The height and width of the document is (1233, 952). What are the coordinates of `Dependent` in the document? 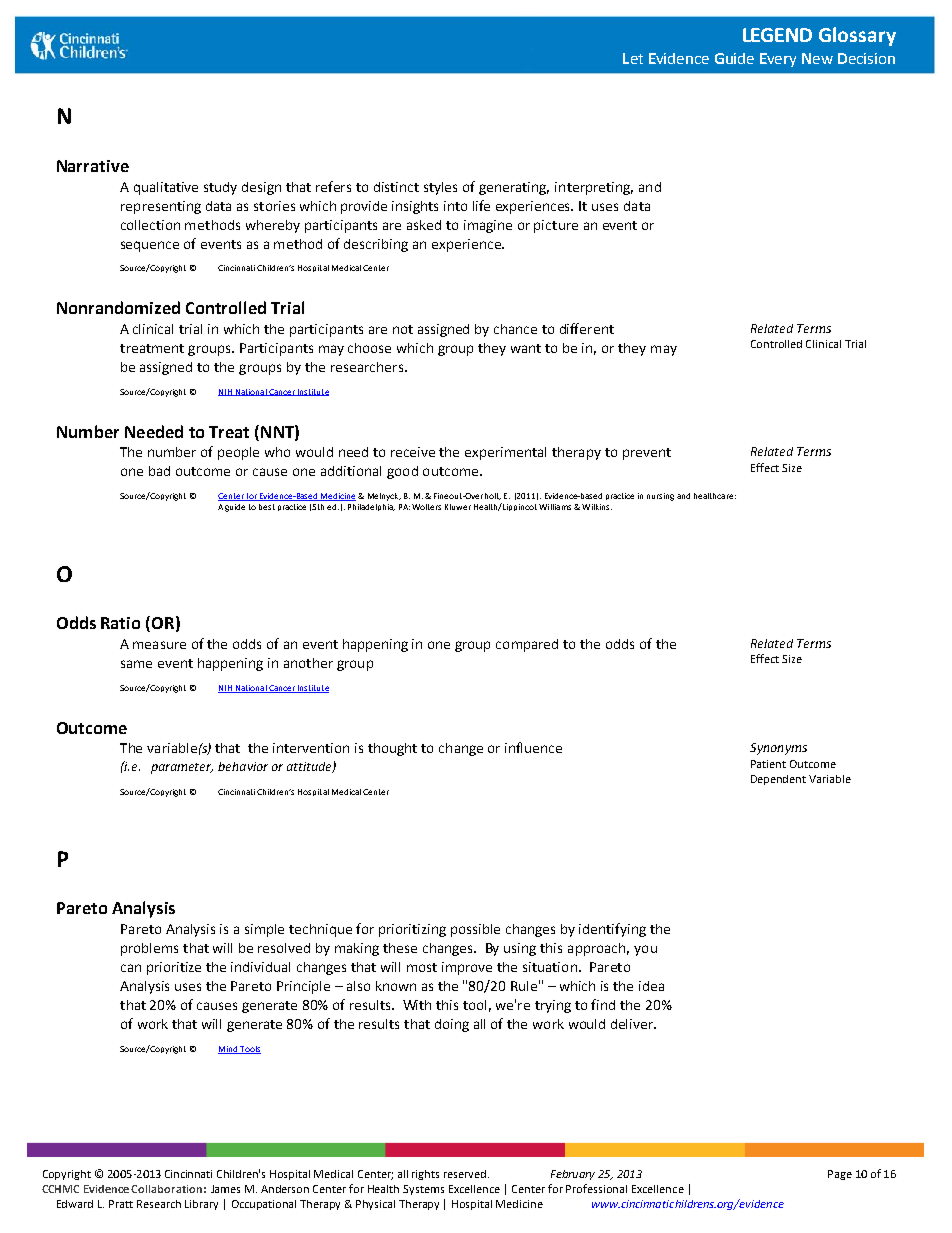 It's located at (778, 780).
